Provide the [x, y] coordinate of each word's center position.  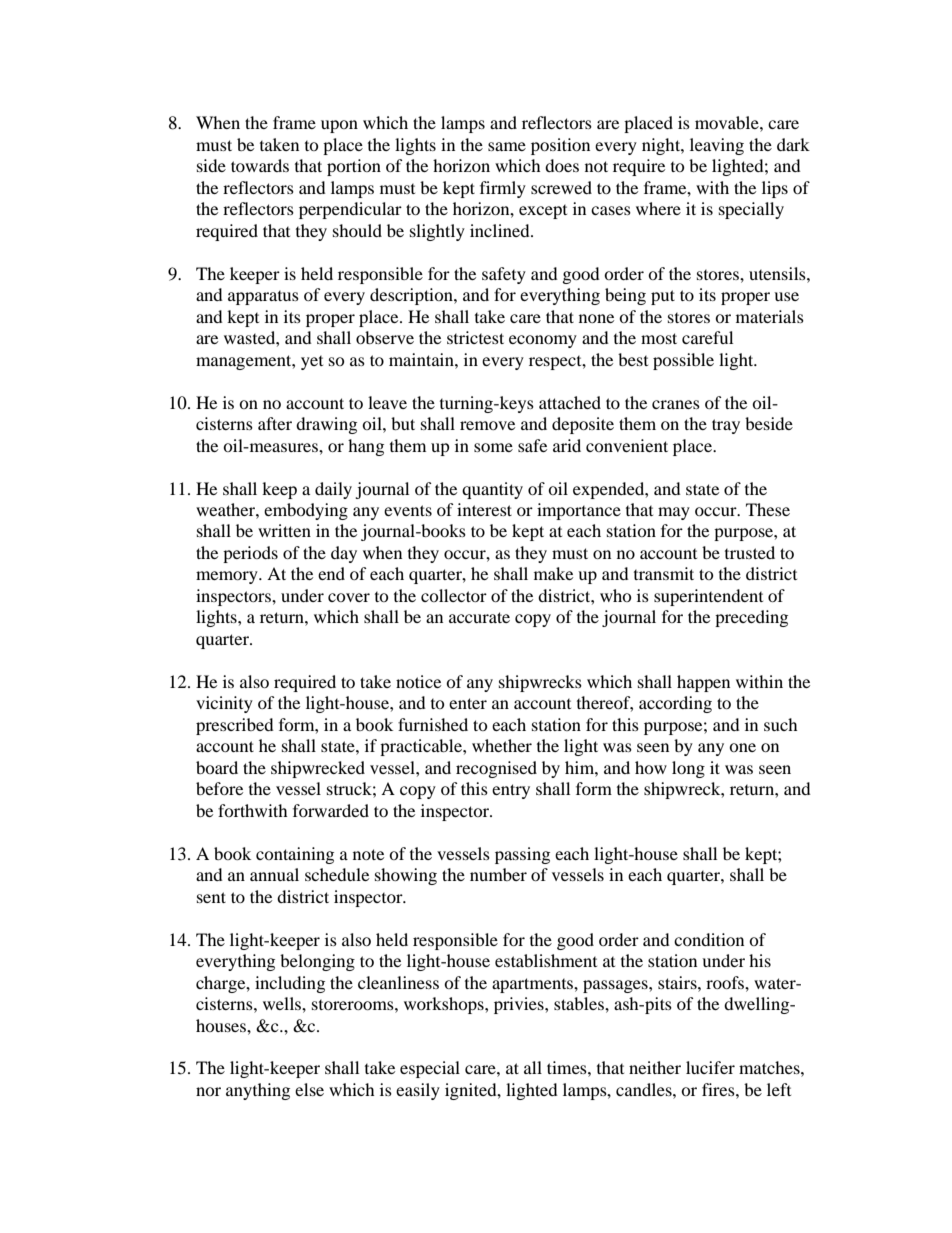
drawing [326, 425]
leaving [717, 146]
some [493, 447]
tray [726, 426]
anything [258, 1091]
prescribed [235, 726]
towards [260, 165]
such [781, 724]
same [507, 146]
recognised [496, 769]
